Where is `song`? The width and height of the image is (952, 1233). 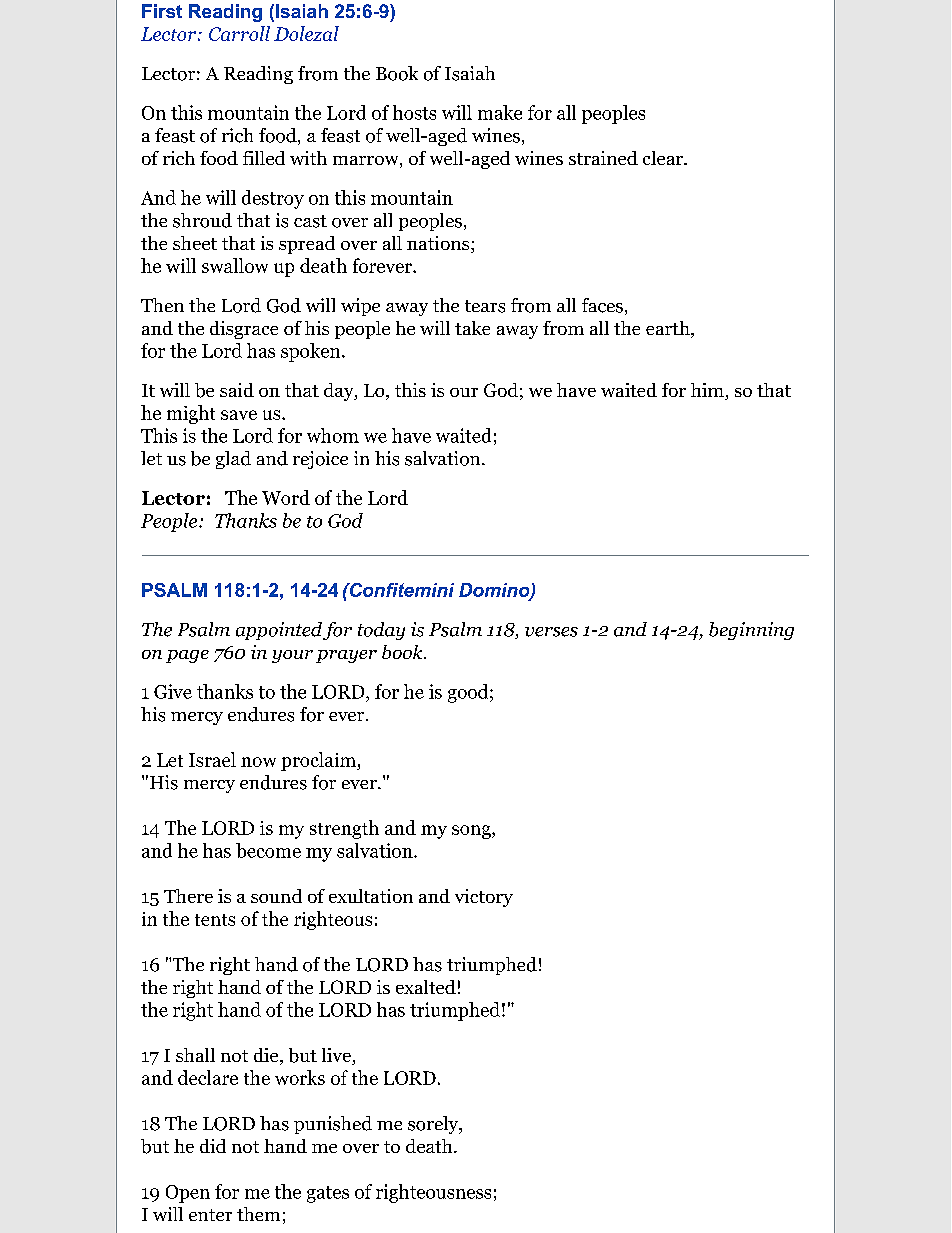 song is located at coordinates (472, 832).
